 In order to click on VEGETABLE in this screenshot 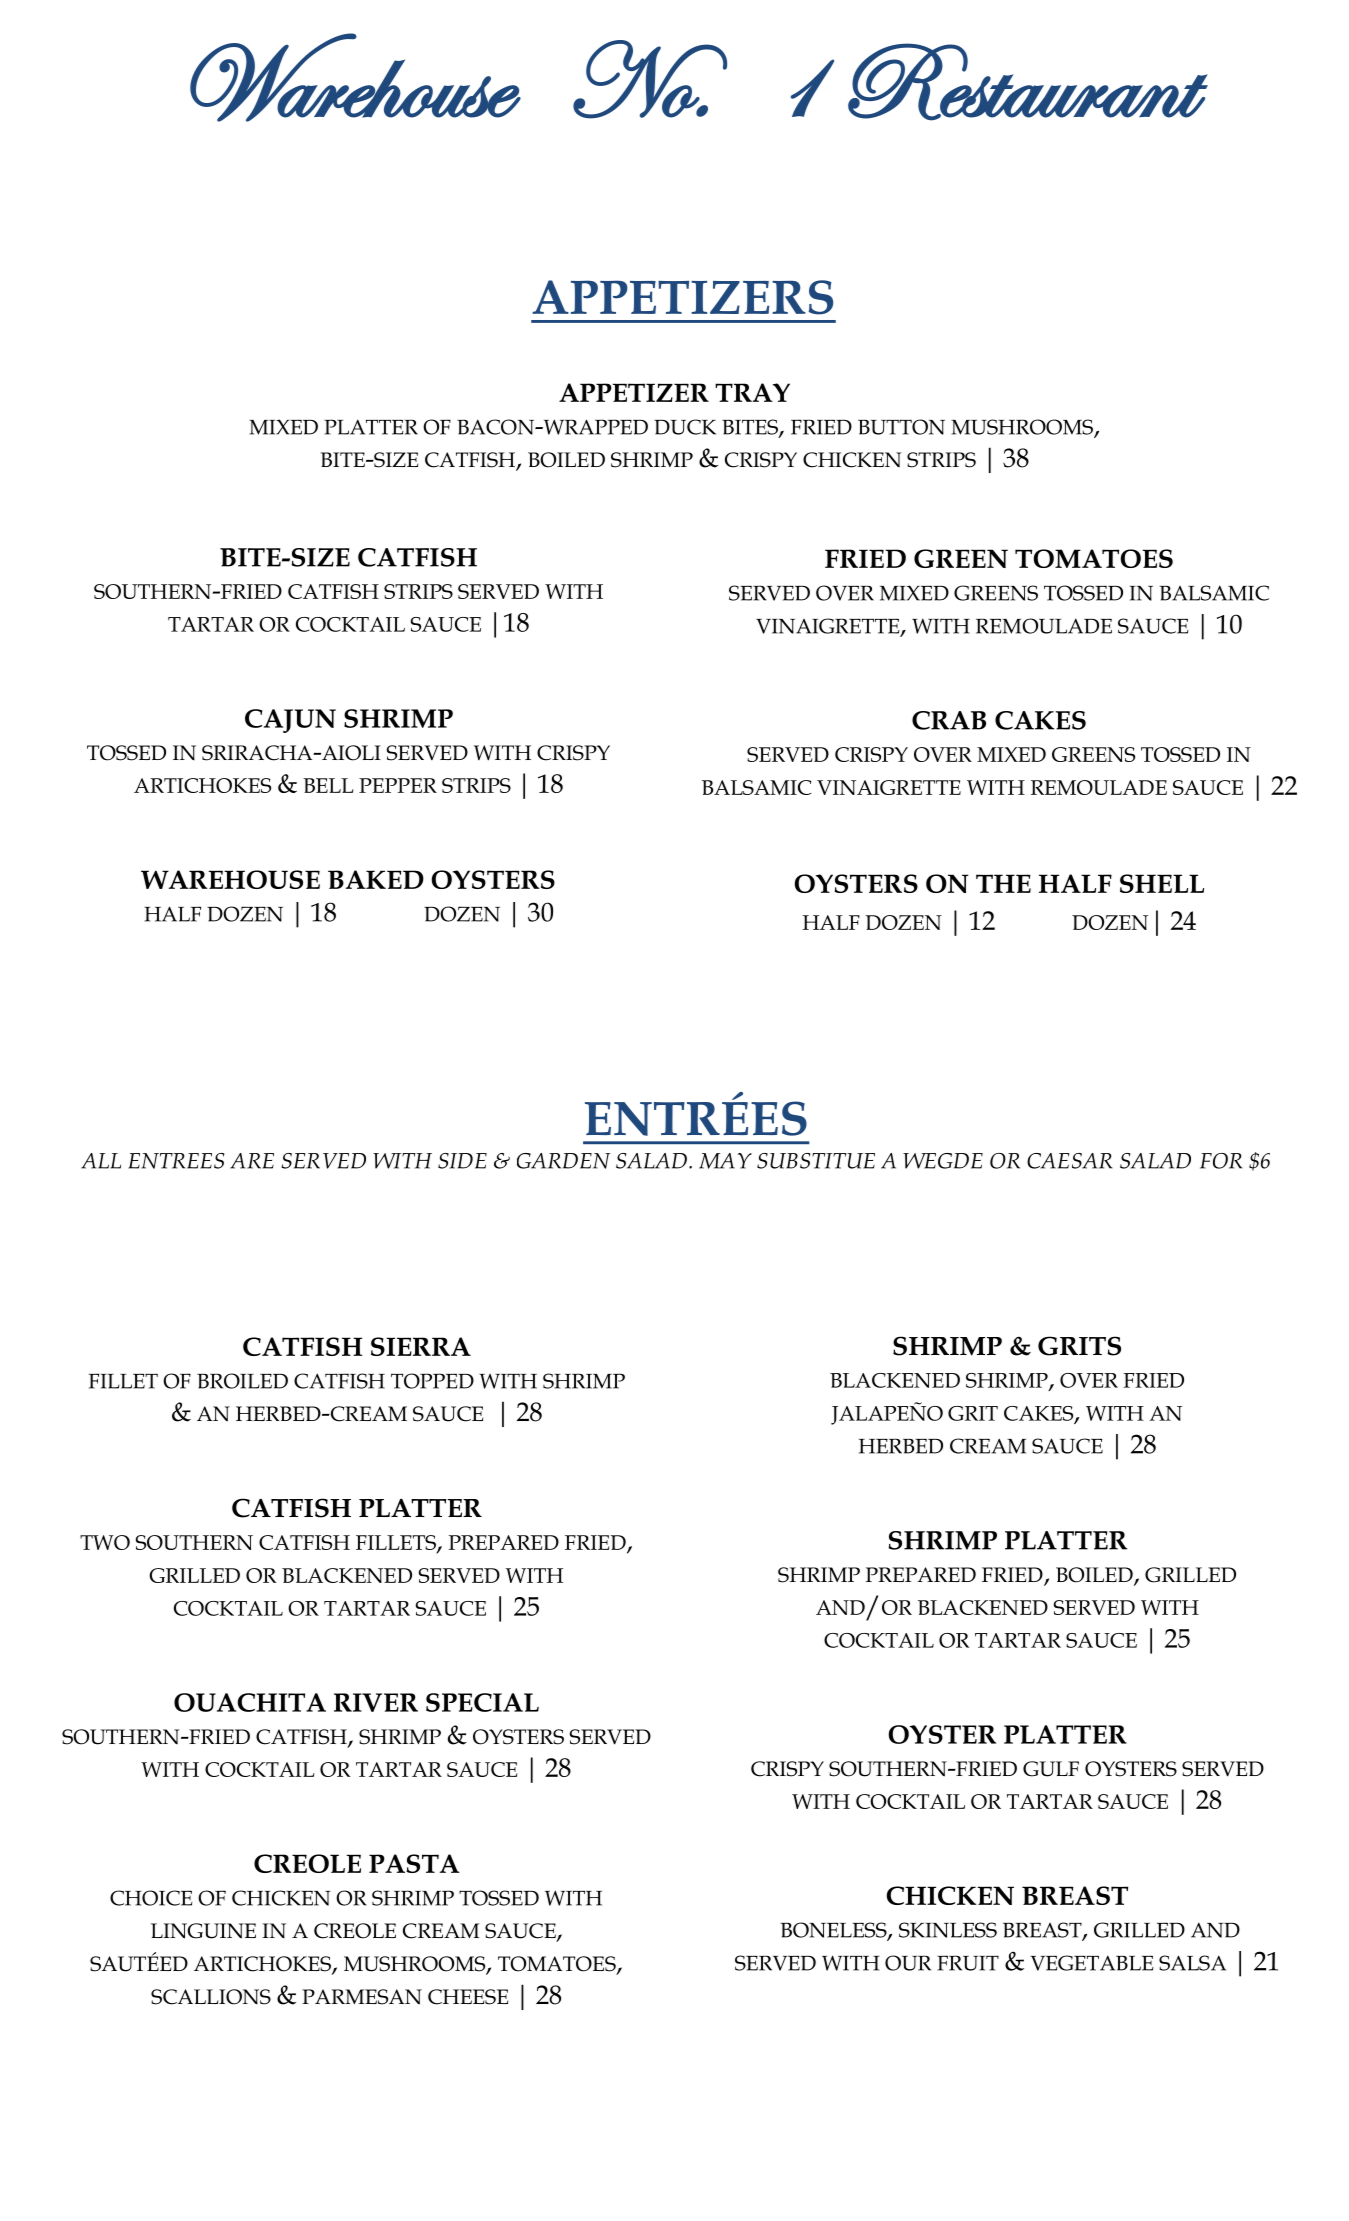, I will do `click(1092, 1963)`.
